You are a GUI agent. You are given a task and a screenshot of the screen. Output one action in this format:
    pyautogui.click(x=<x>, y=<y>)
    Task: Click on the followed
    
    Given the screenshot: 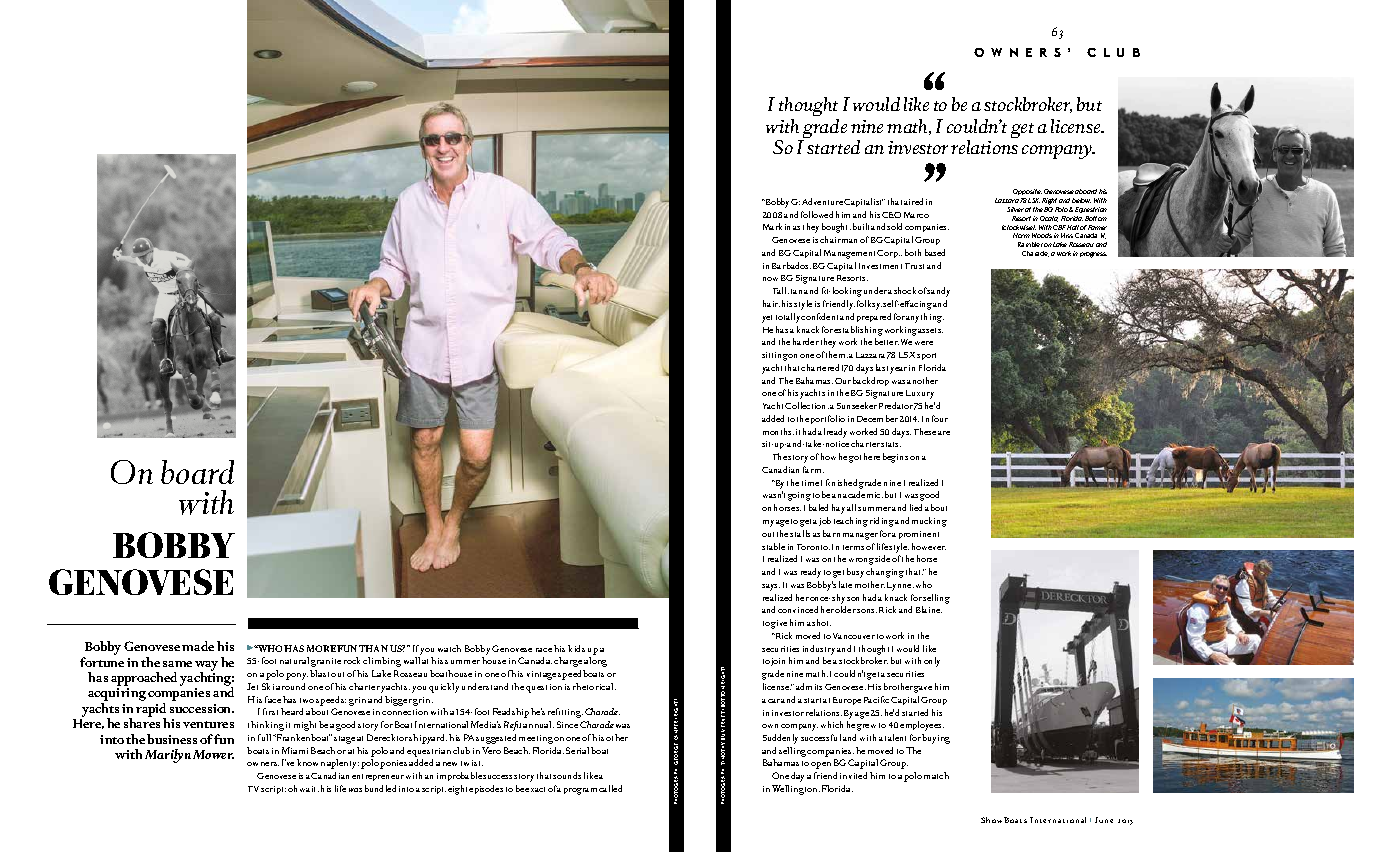 What is the action you would take?
    pyautogui.click(x=817, y=214)
